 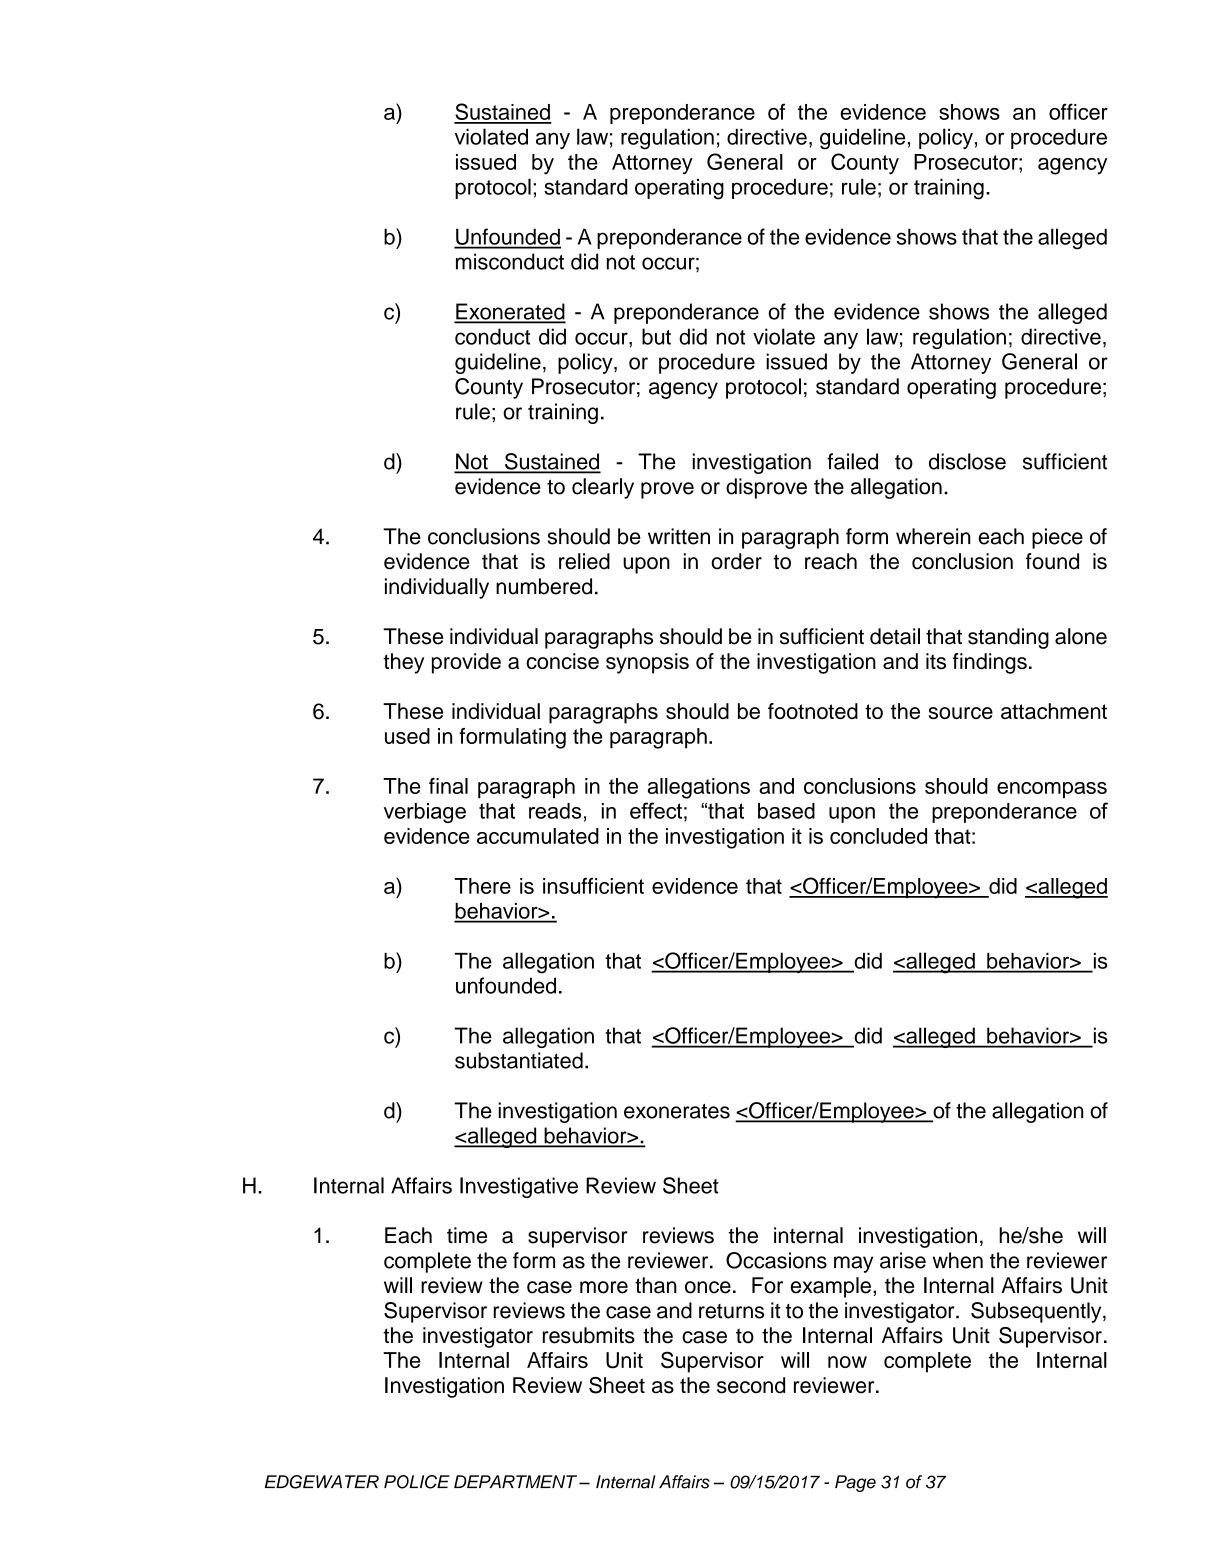 I want to click on synopsis, so click(x=647, y=663).
